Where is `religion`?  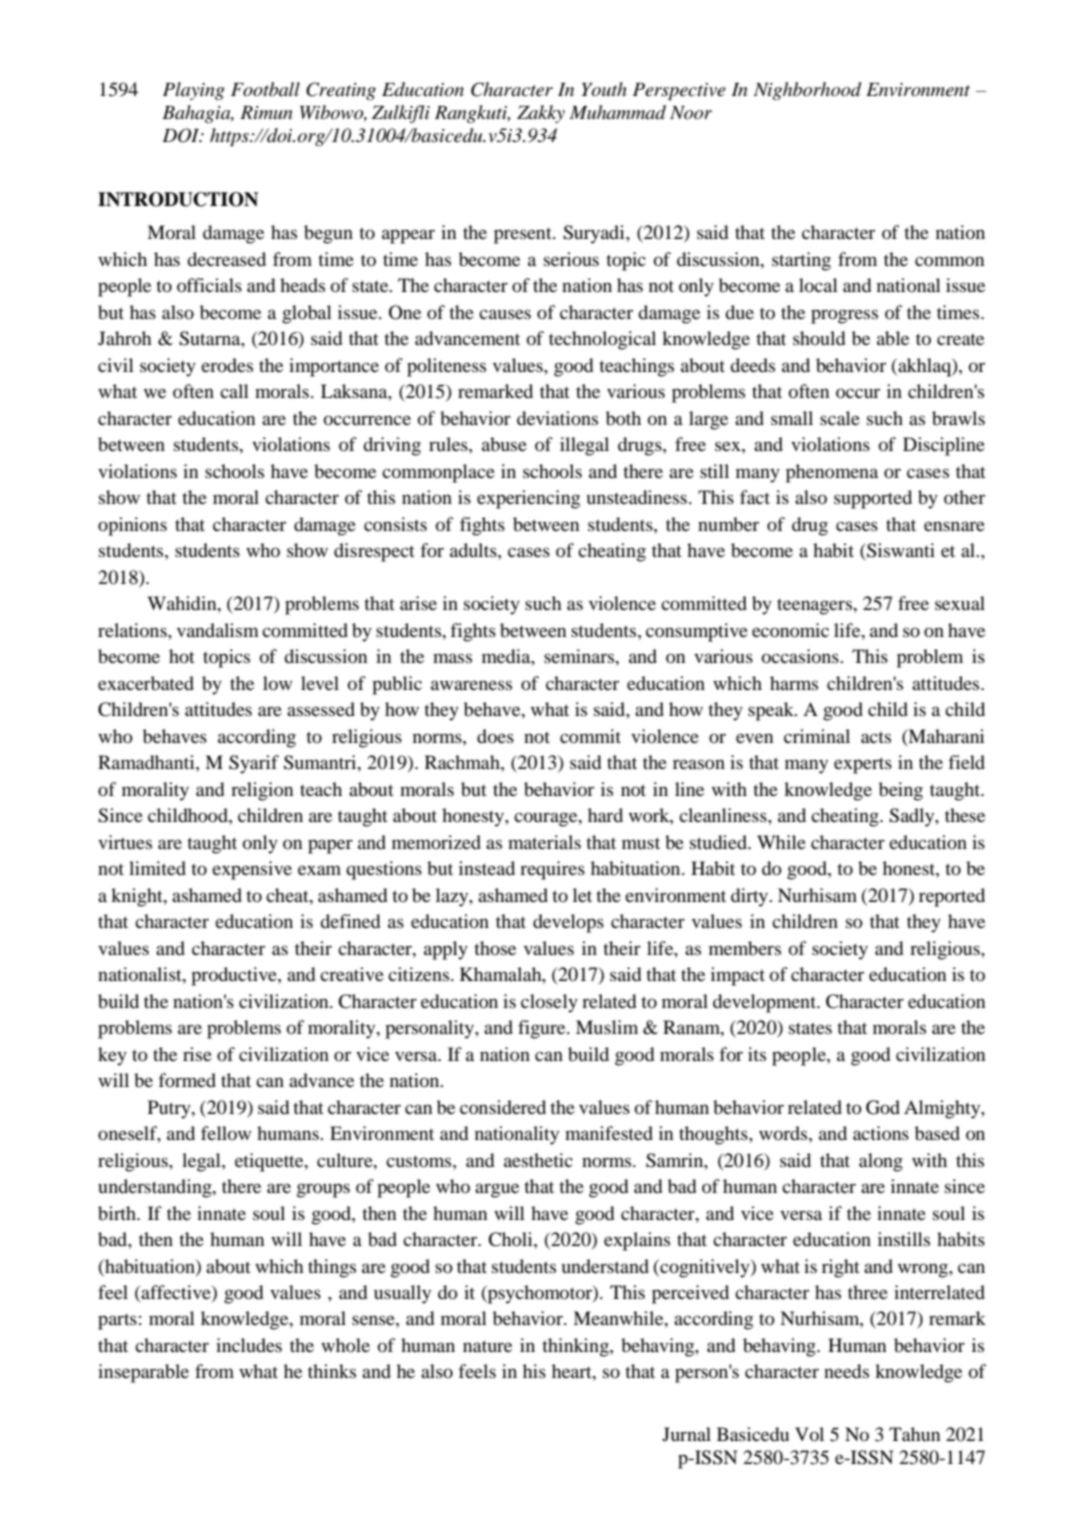 religion is located at coordinates (262, 791).
